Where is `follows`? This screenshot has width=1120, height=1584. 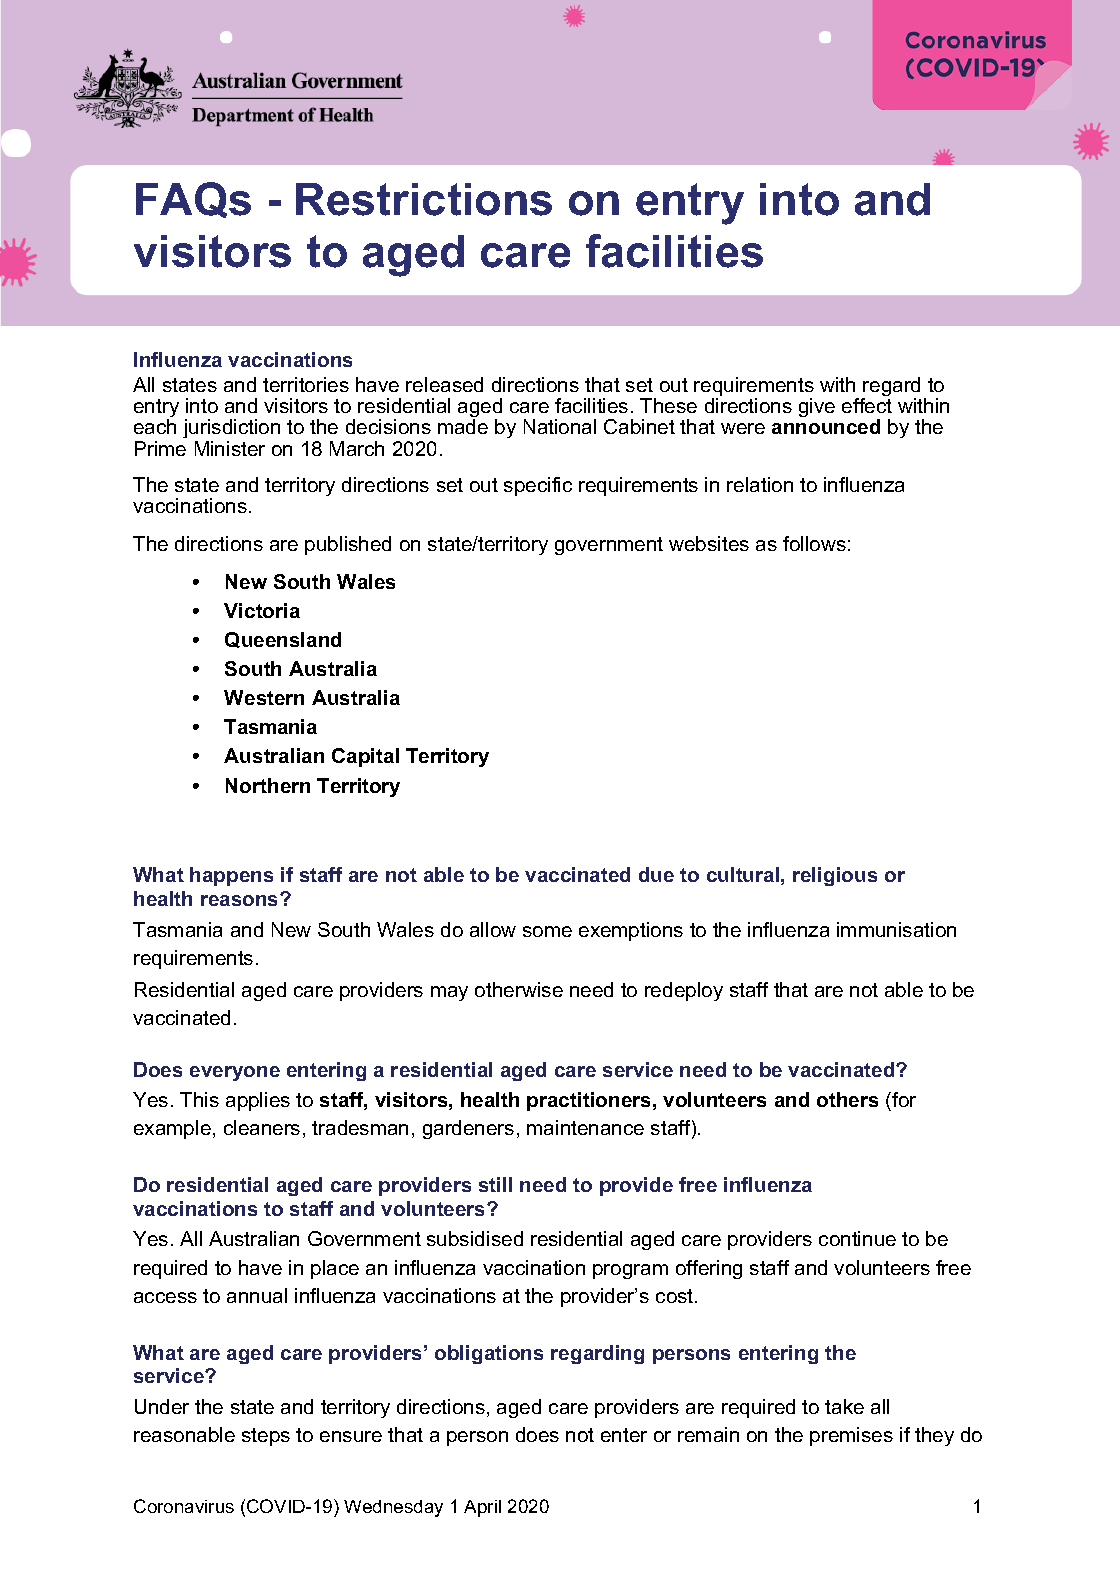
follows is located at coordinates (814, 543).
